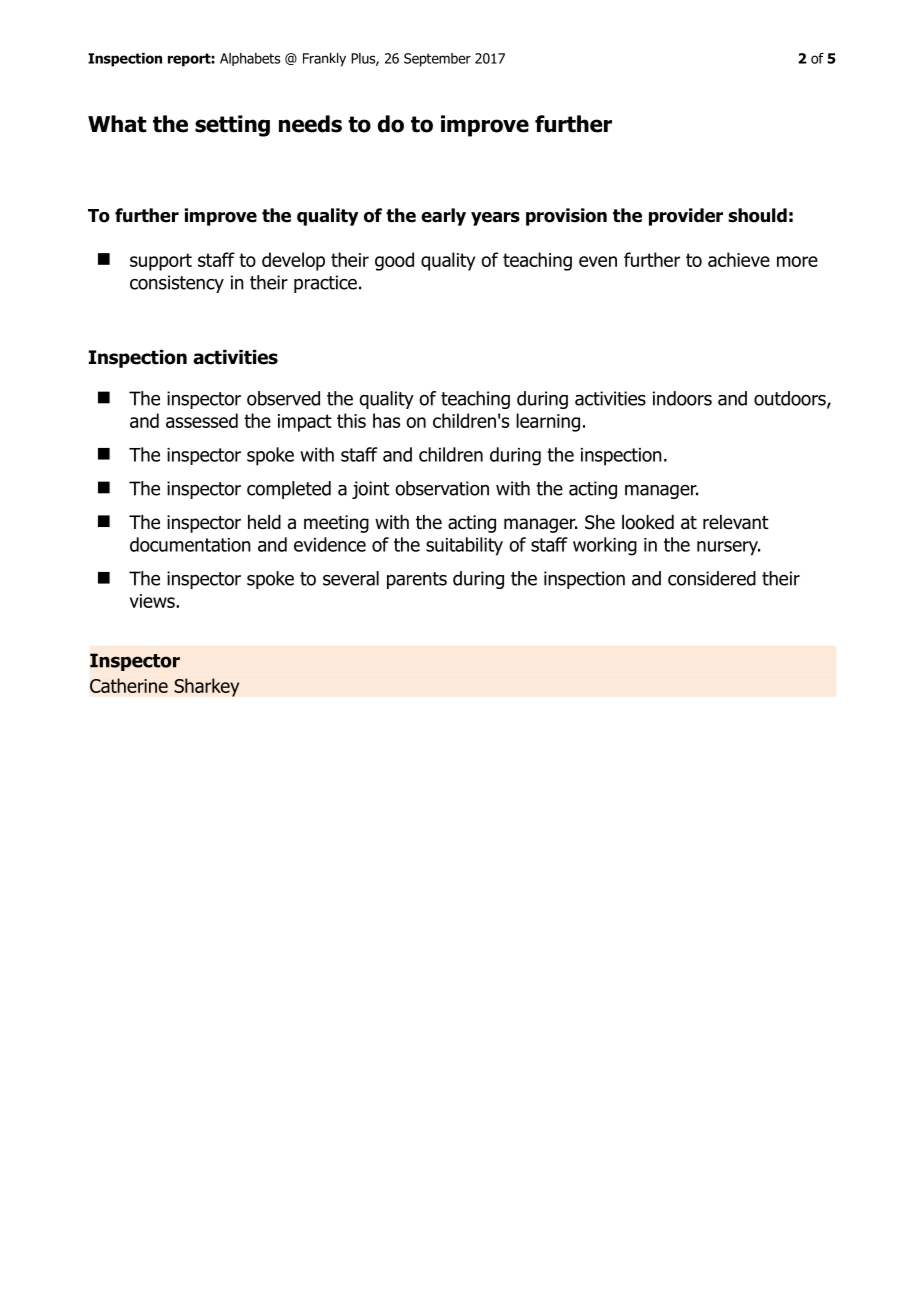  Describe the element at coordinates (250, 59) in the screenshot. I see `Alphabets` at that location.
